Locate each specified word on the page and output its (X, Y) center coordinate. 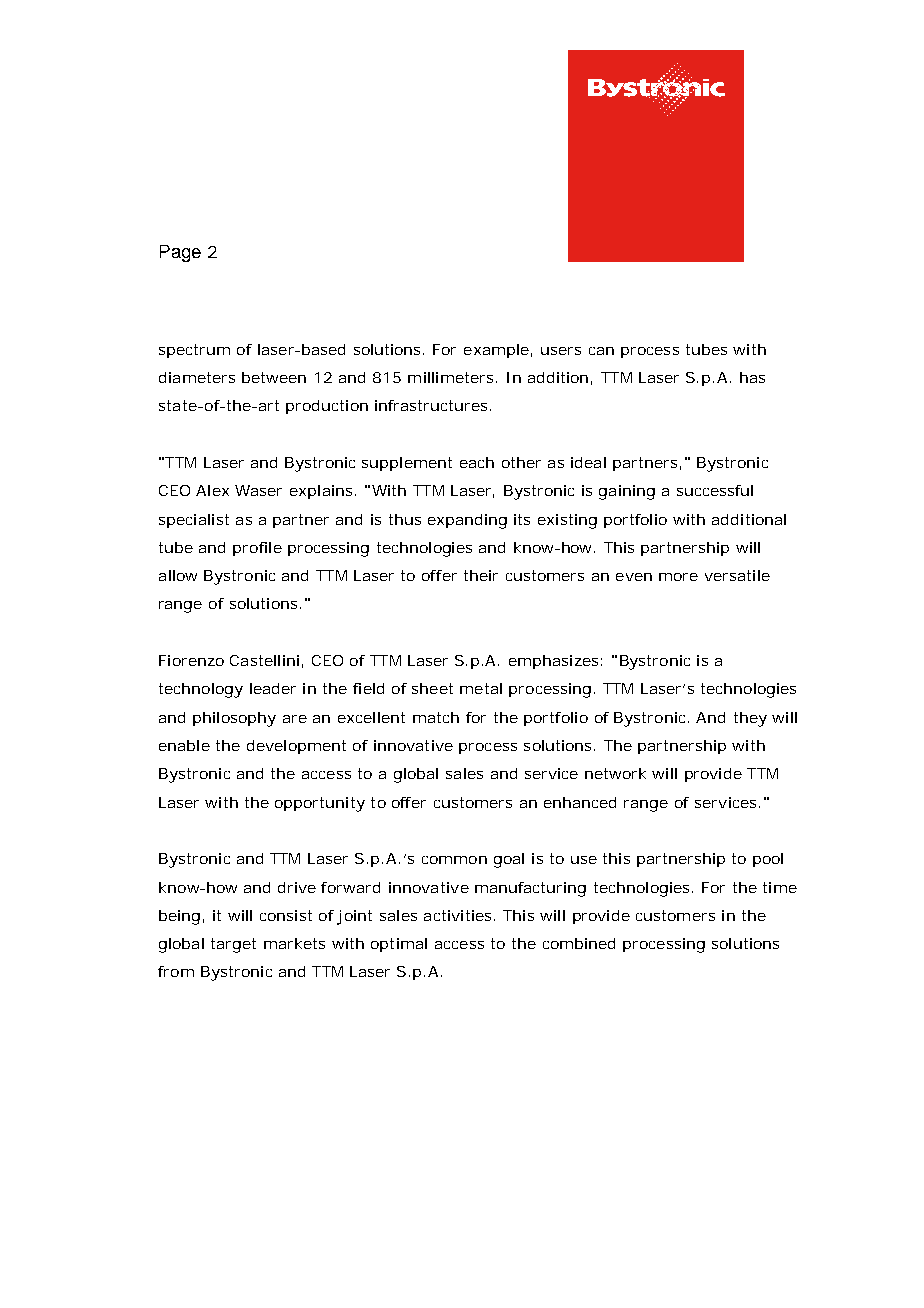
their (481, 575)
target (233, 945)
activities (459, 915)
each (477, 462)
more (678, 577)
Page (180, 253)
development (296, 747)
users (561, 351)
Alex (212, 490)
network (615, 773)
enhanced (580, 802)
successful (715, 490)
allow (178, 575)
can (601, 351)
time (780, 887)
